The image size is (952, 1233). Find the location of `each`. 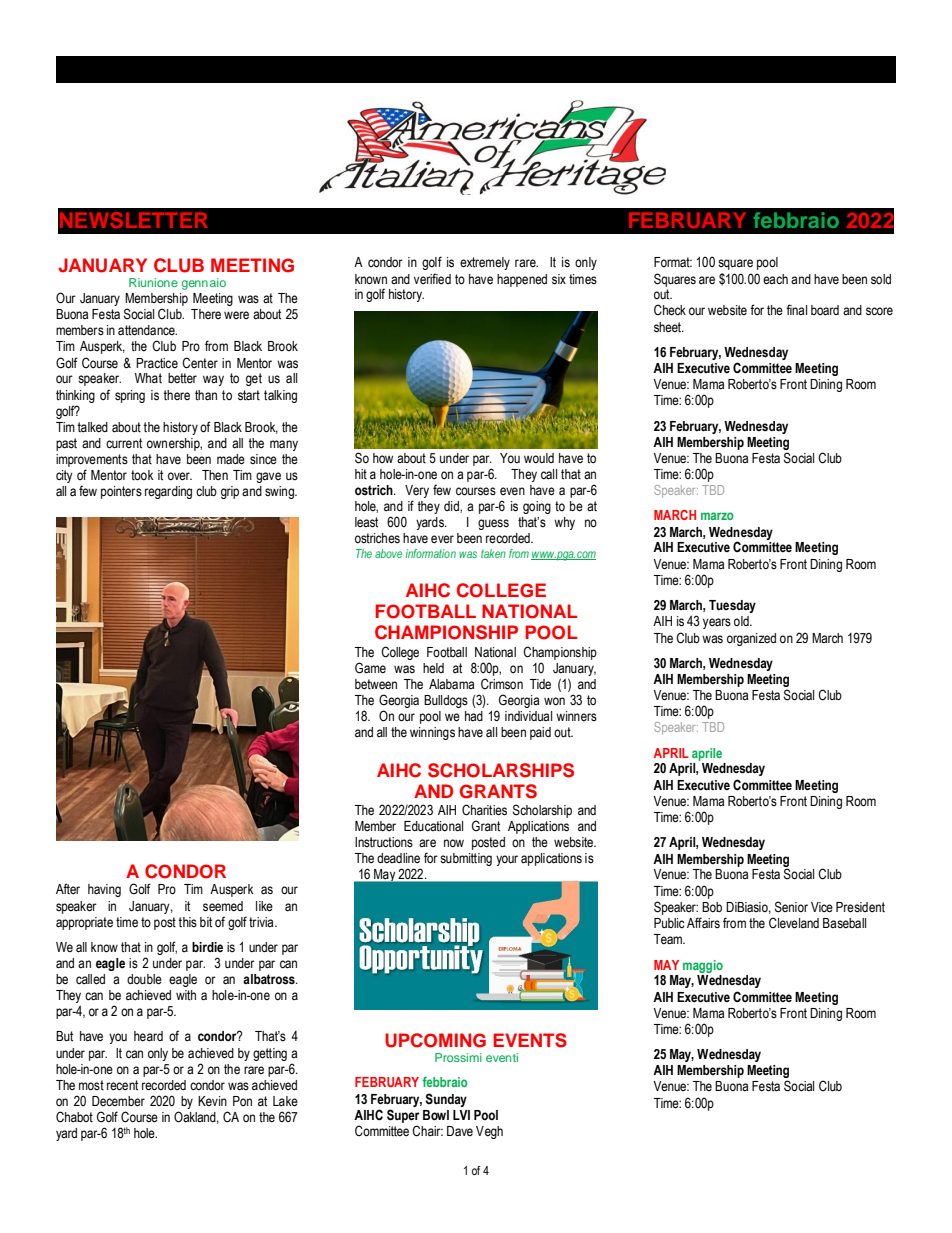

each is located at coordinates (775, 279).
